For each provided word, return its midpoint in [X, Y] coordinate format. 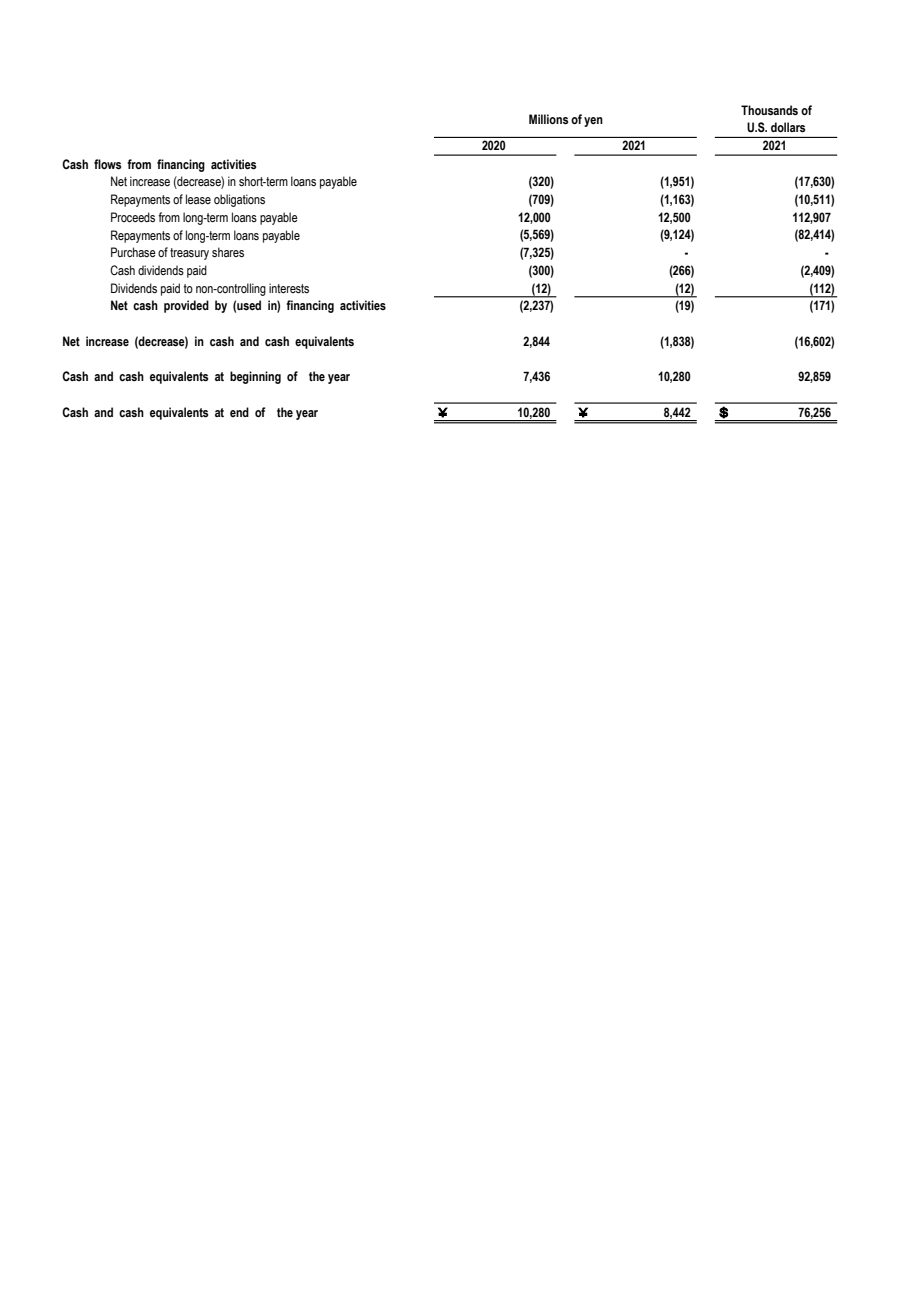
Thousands [769, 110]
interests [289, 288]
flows [107, 164]
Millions [548, 119]
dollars [788, 127]
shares [228, 252]
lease [198, 199]
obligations [239, 200]
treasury [189, 254]
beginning [255, 377]
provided [186, 306]
